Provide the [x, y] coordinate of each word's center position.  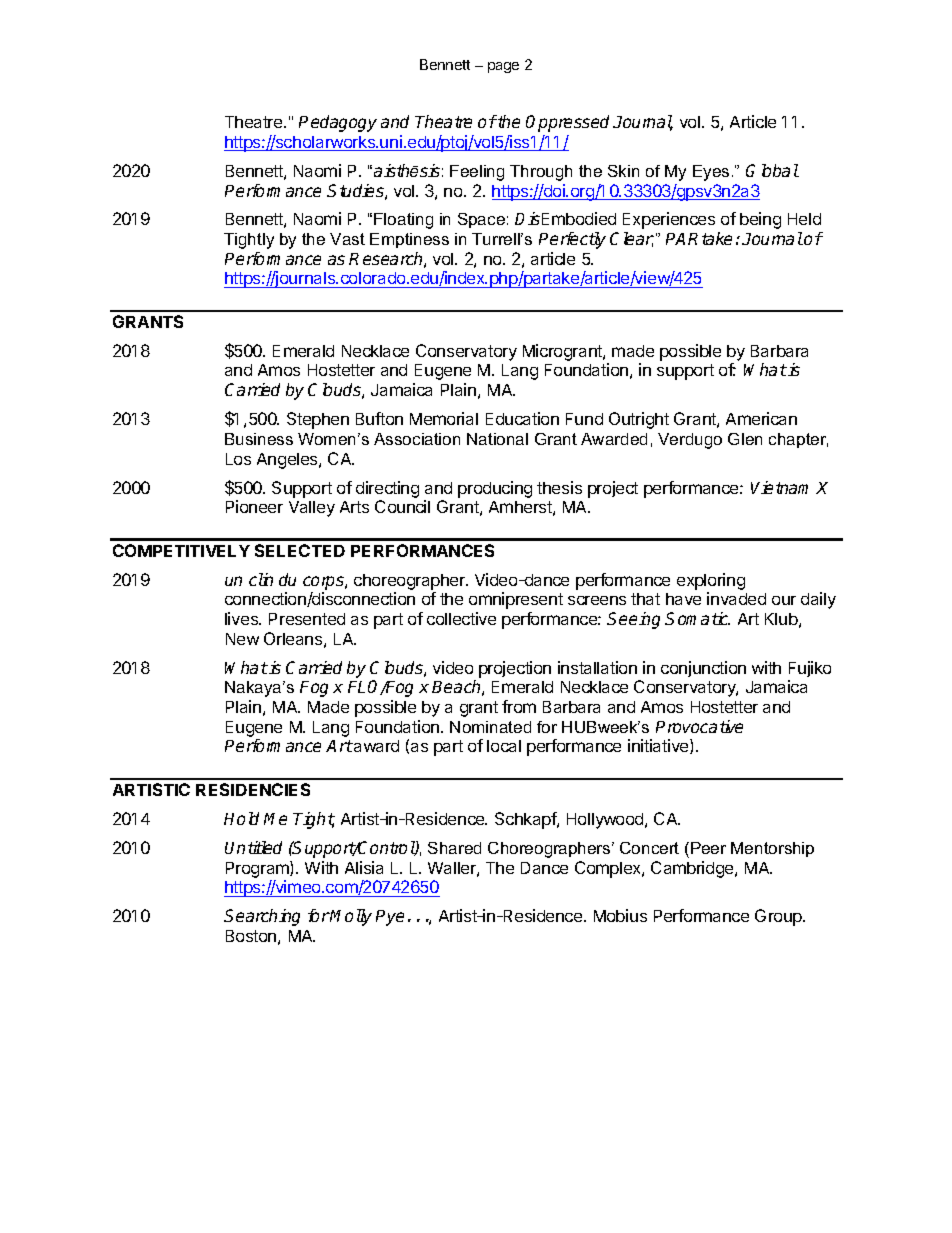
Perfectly [572, 240]
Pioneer [254, 506]
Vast [347, 239]
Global [772, 170]
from [519, 706]
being [760, 220]
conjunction [703, 669]
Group [779, 917]
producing [495, 489]
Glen [745, 439]
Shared [454, 848]
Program [258, 869]
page [503, 67]
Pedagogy [338, 123]
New [242, 639]
